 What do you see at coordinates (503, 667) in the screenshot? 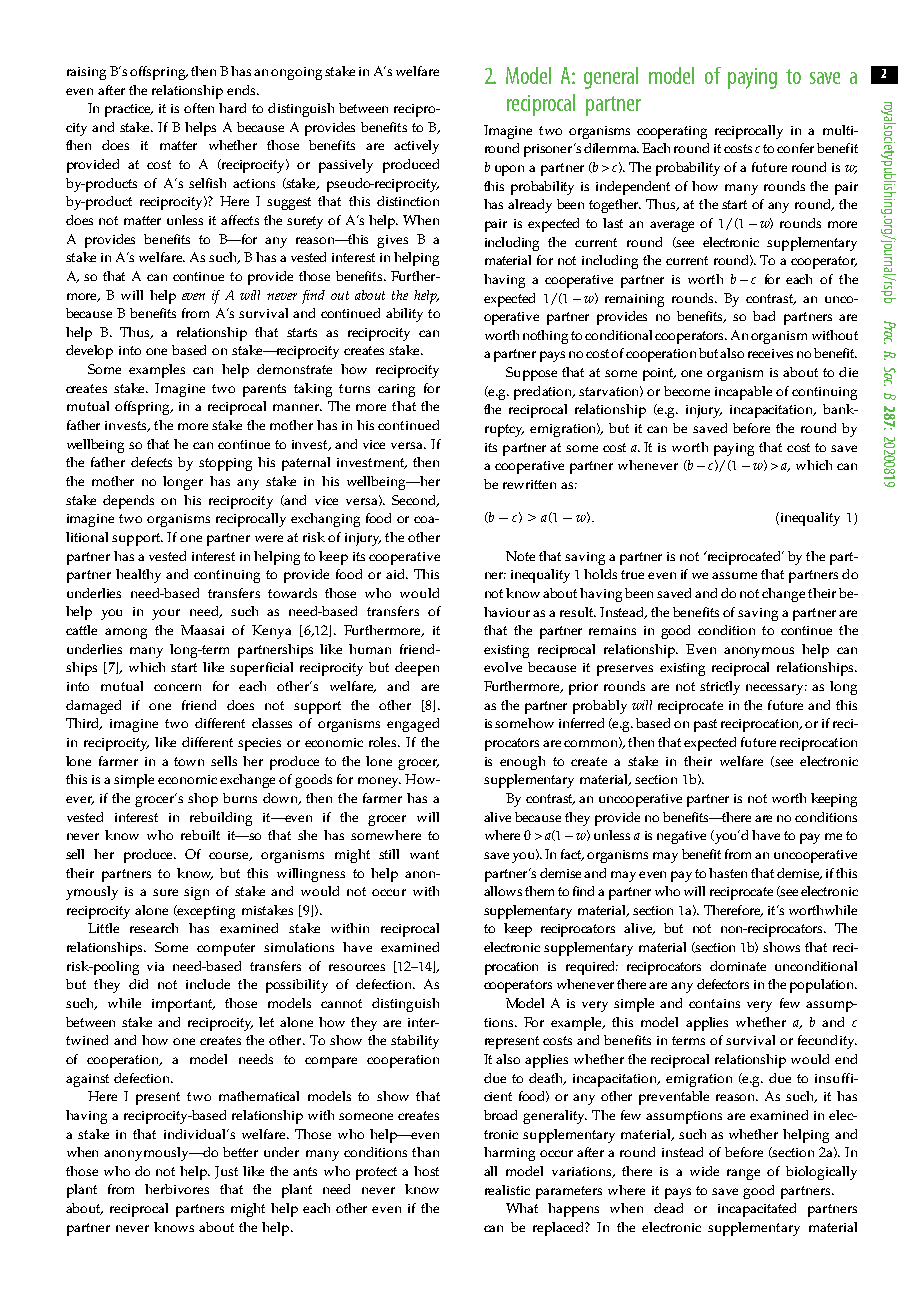
I see `evolve` at bounding box center [503, 667].
